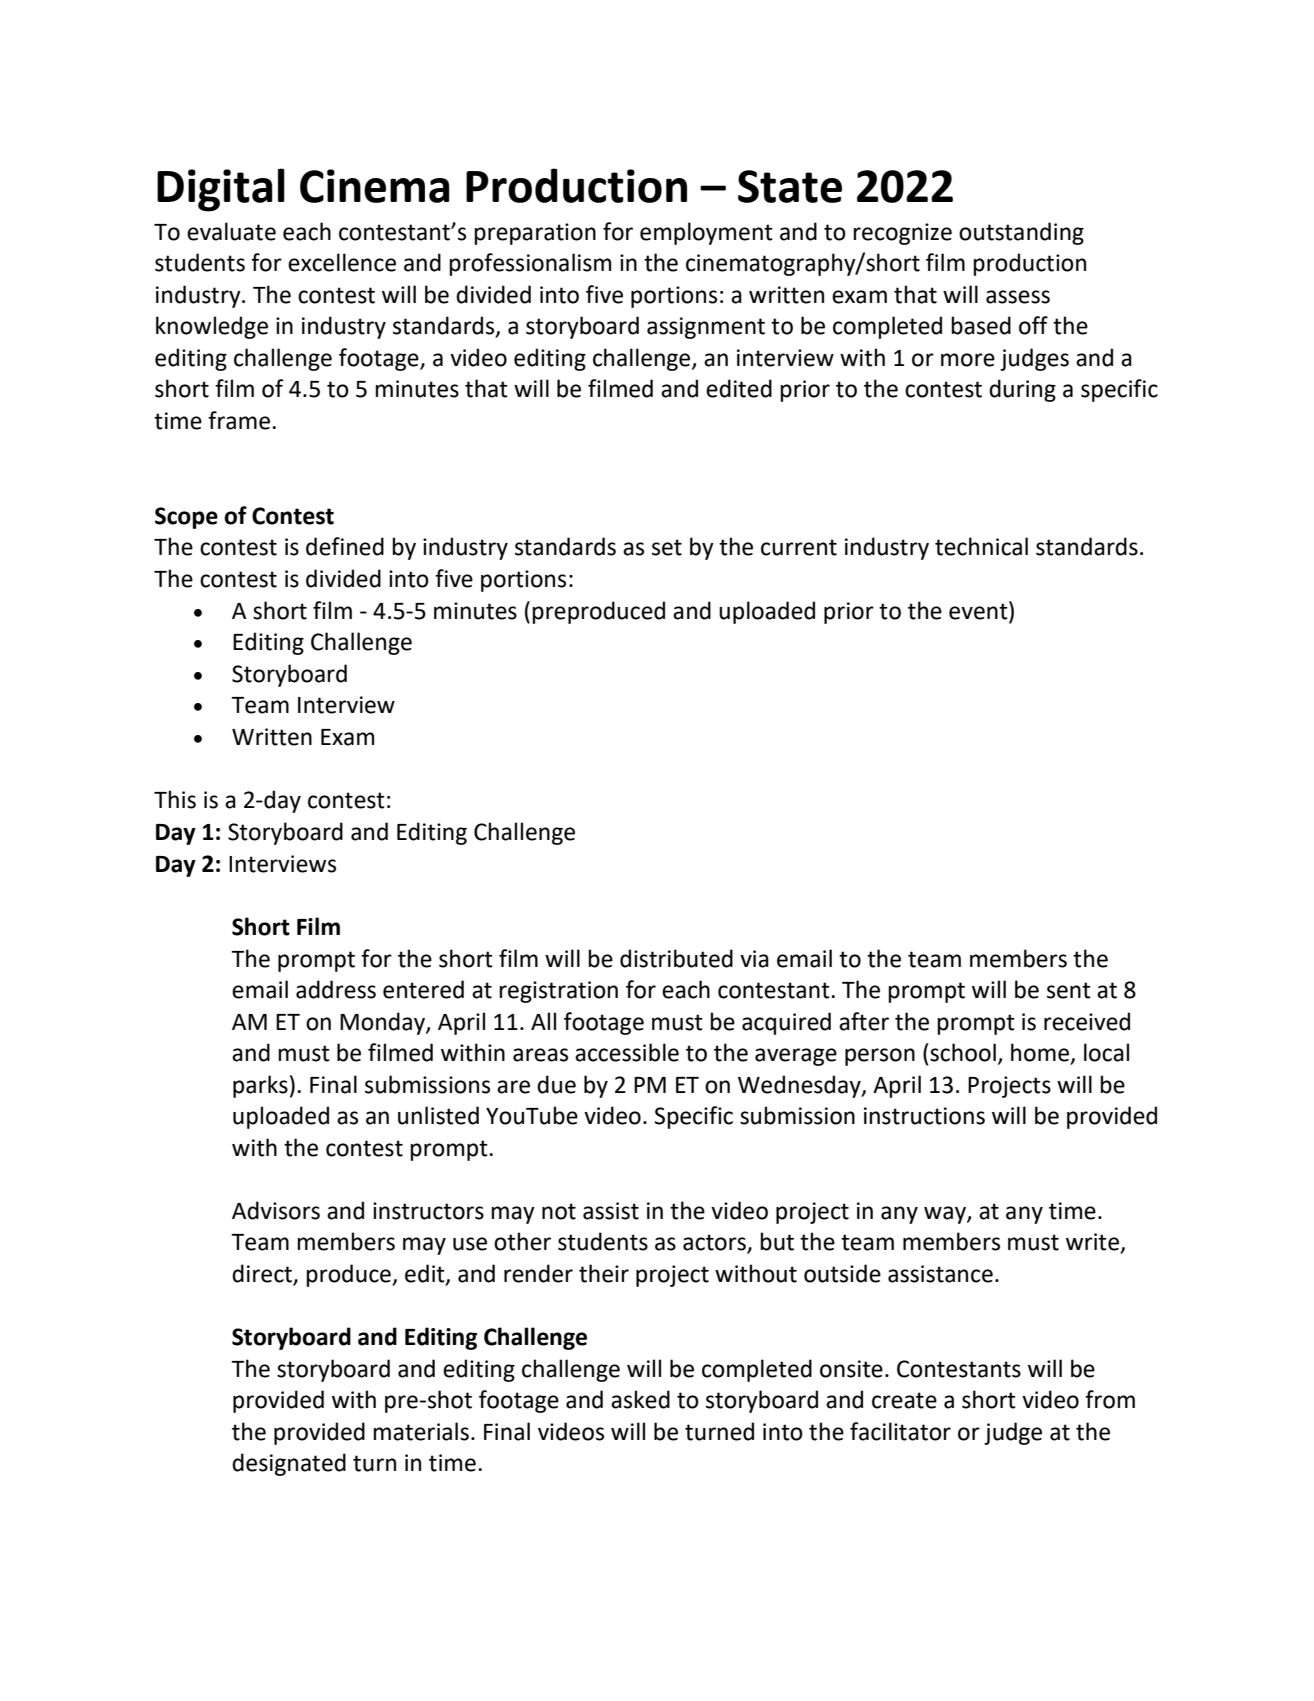 The width and height of the screenshot is (1314, 1701). What do you see at coordinates (231, 231) in the screenshot?
I see `evaluate` at bounding box center [231, 231].
